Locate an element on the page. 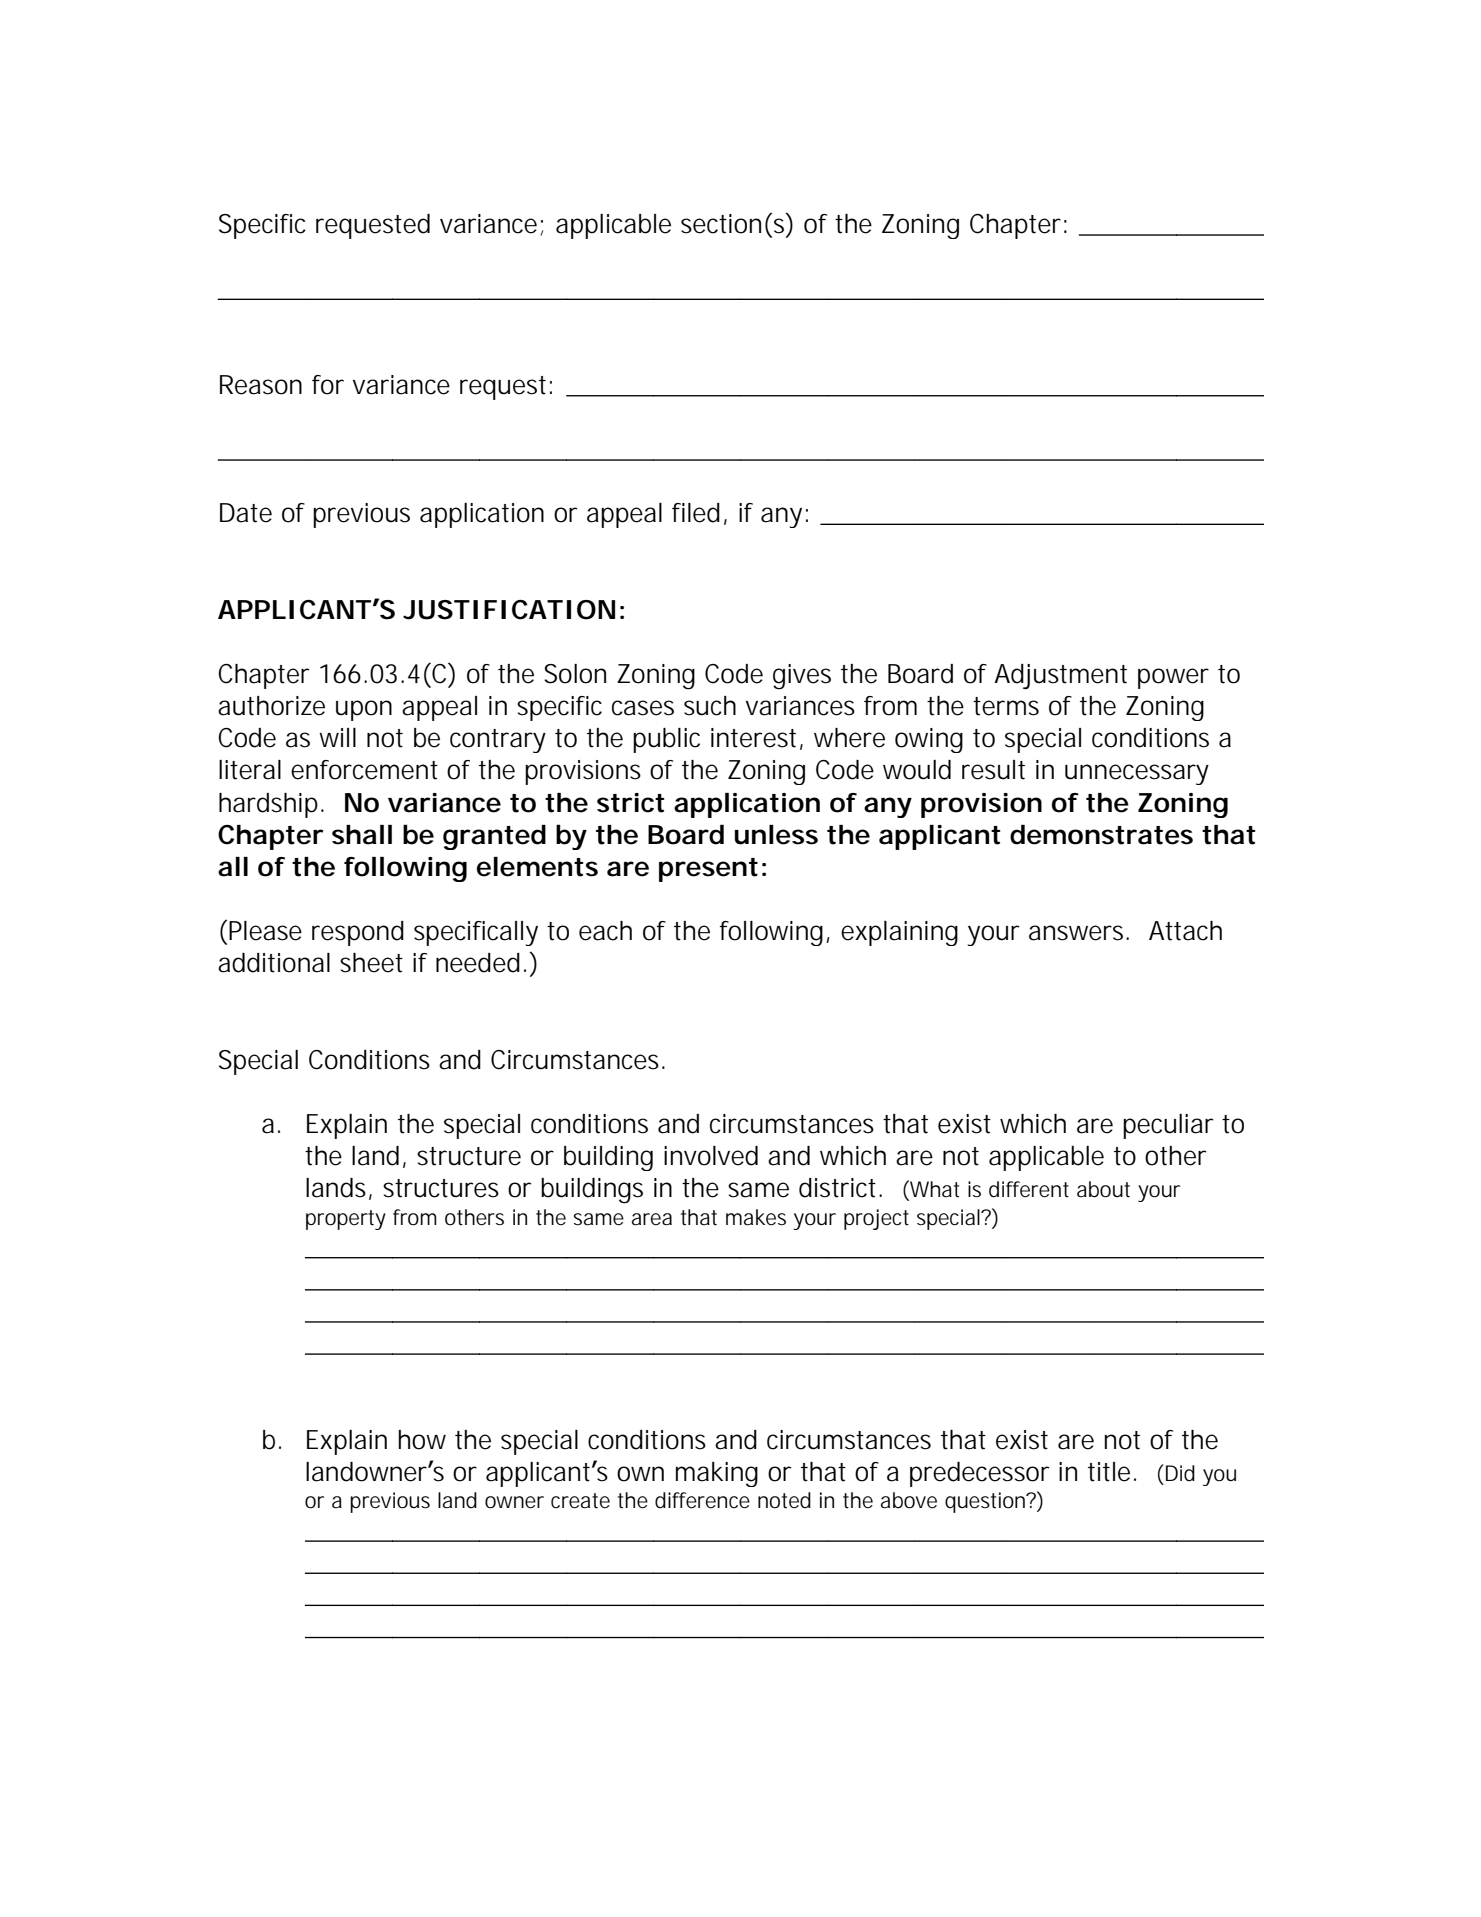  Reason is located at coordinates (261, 385).
